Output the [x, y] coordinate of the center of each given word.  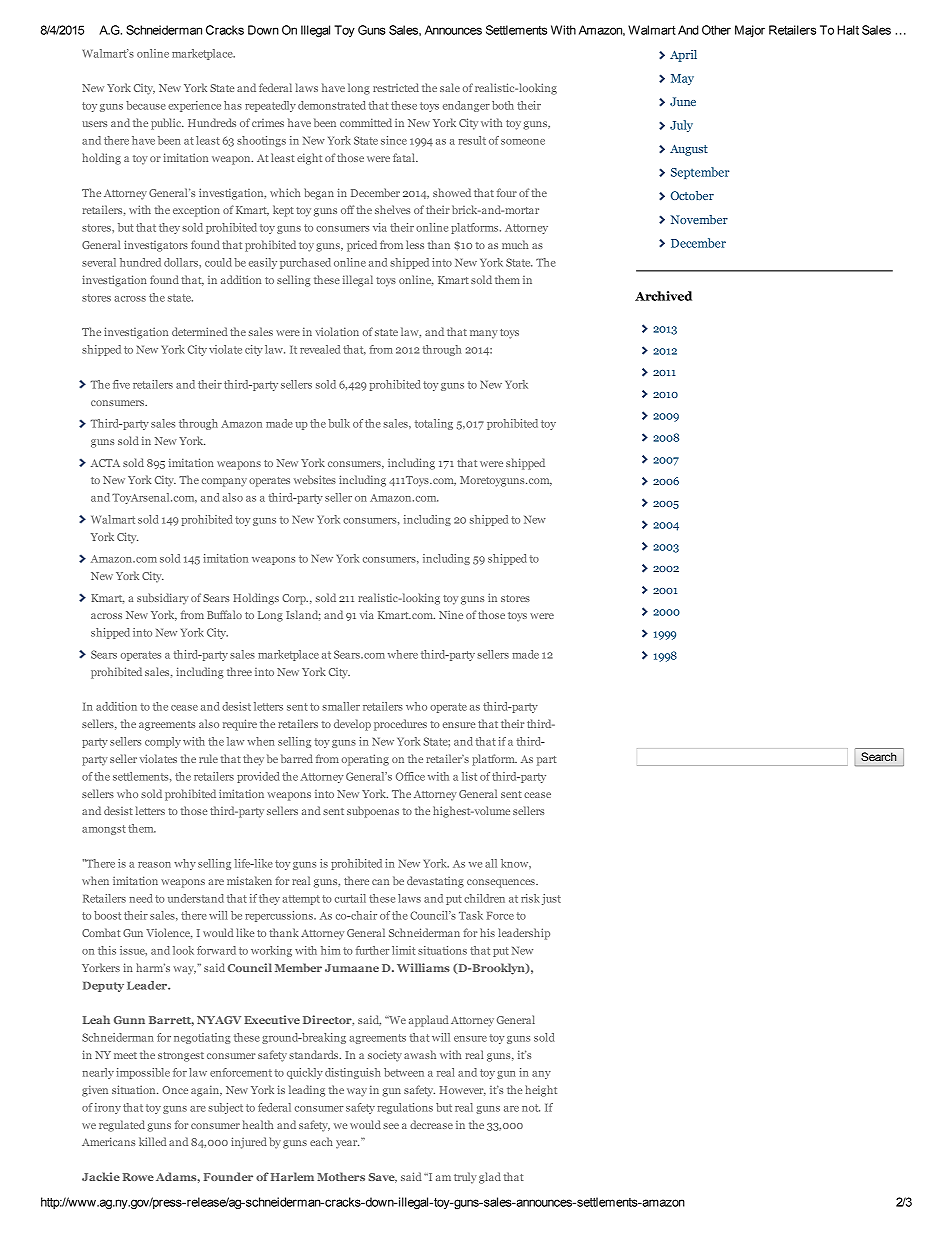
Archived [663, 296]
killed [153, 1141]
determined [200, 331]
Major [750, 31]
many [484, 334]
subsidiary [163, 599]
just [551, 899]
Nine [451, 615]
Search [878, 756]
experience [194, 106]
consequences [502, 883]
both [503, 105]
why [185, 864]
